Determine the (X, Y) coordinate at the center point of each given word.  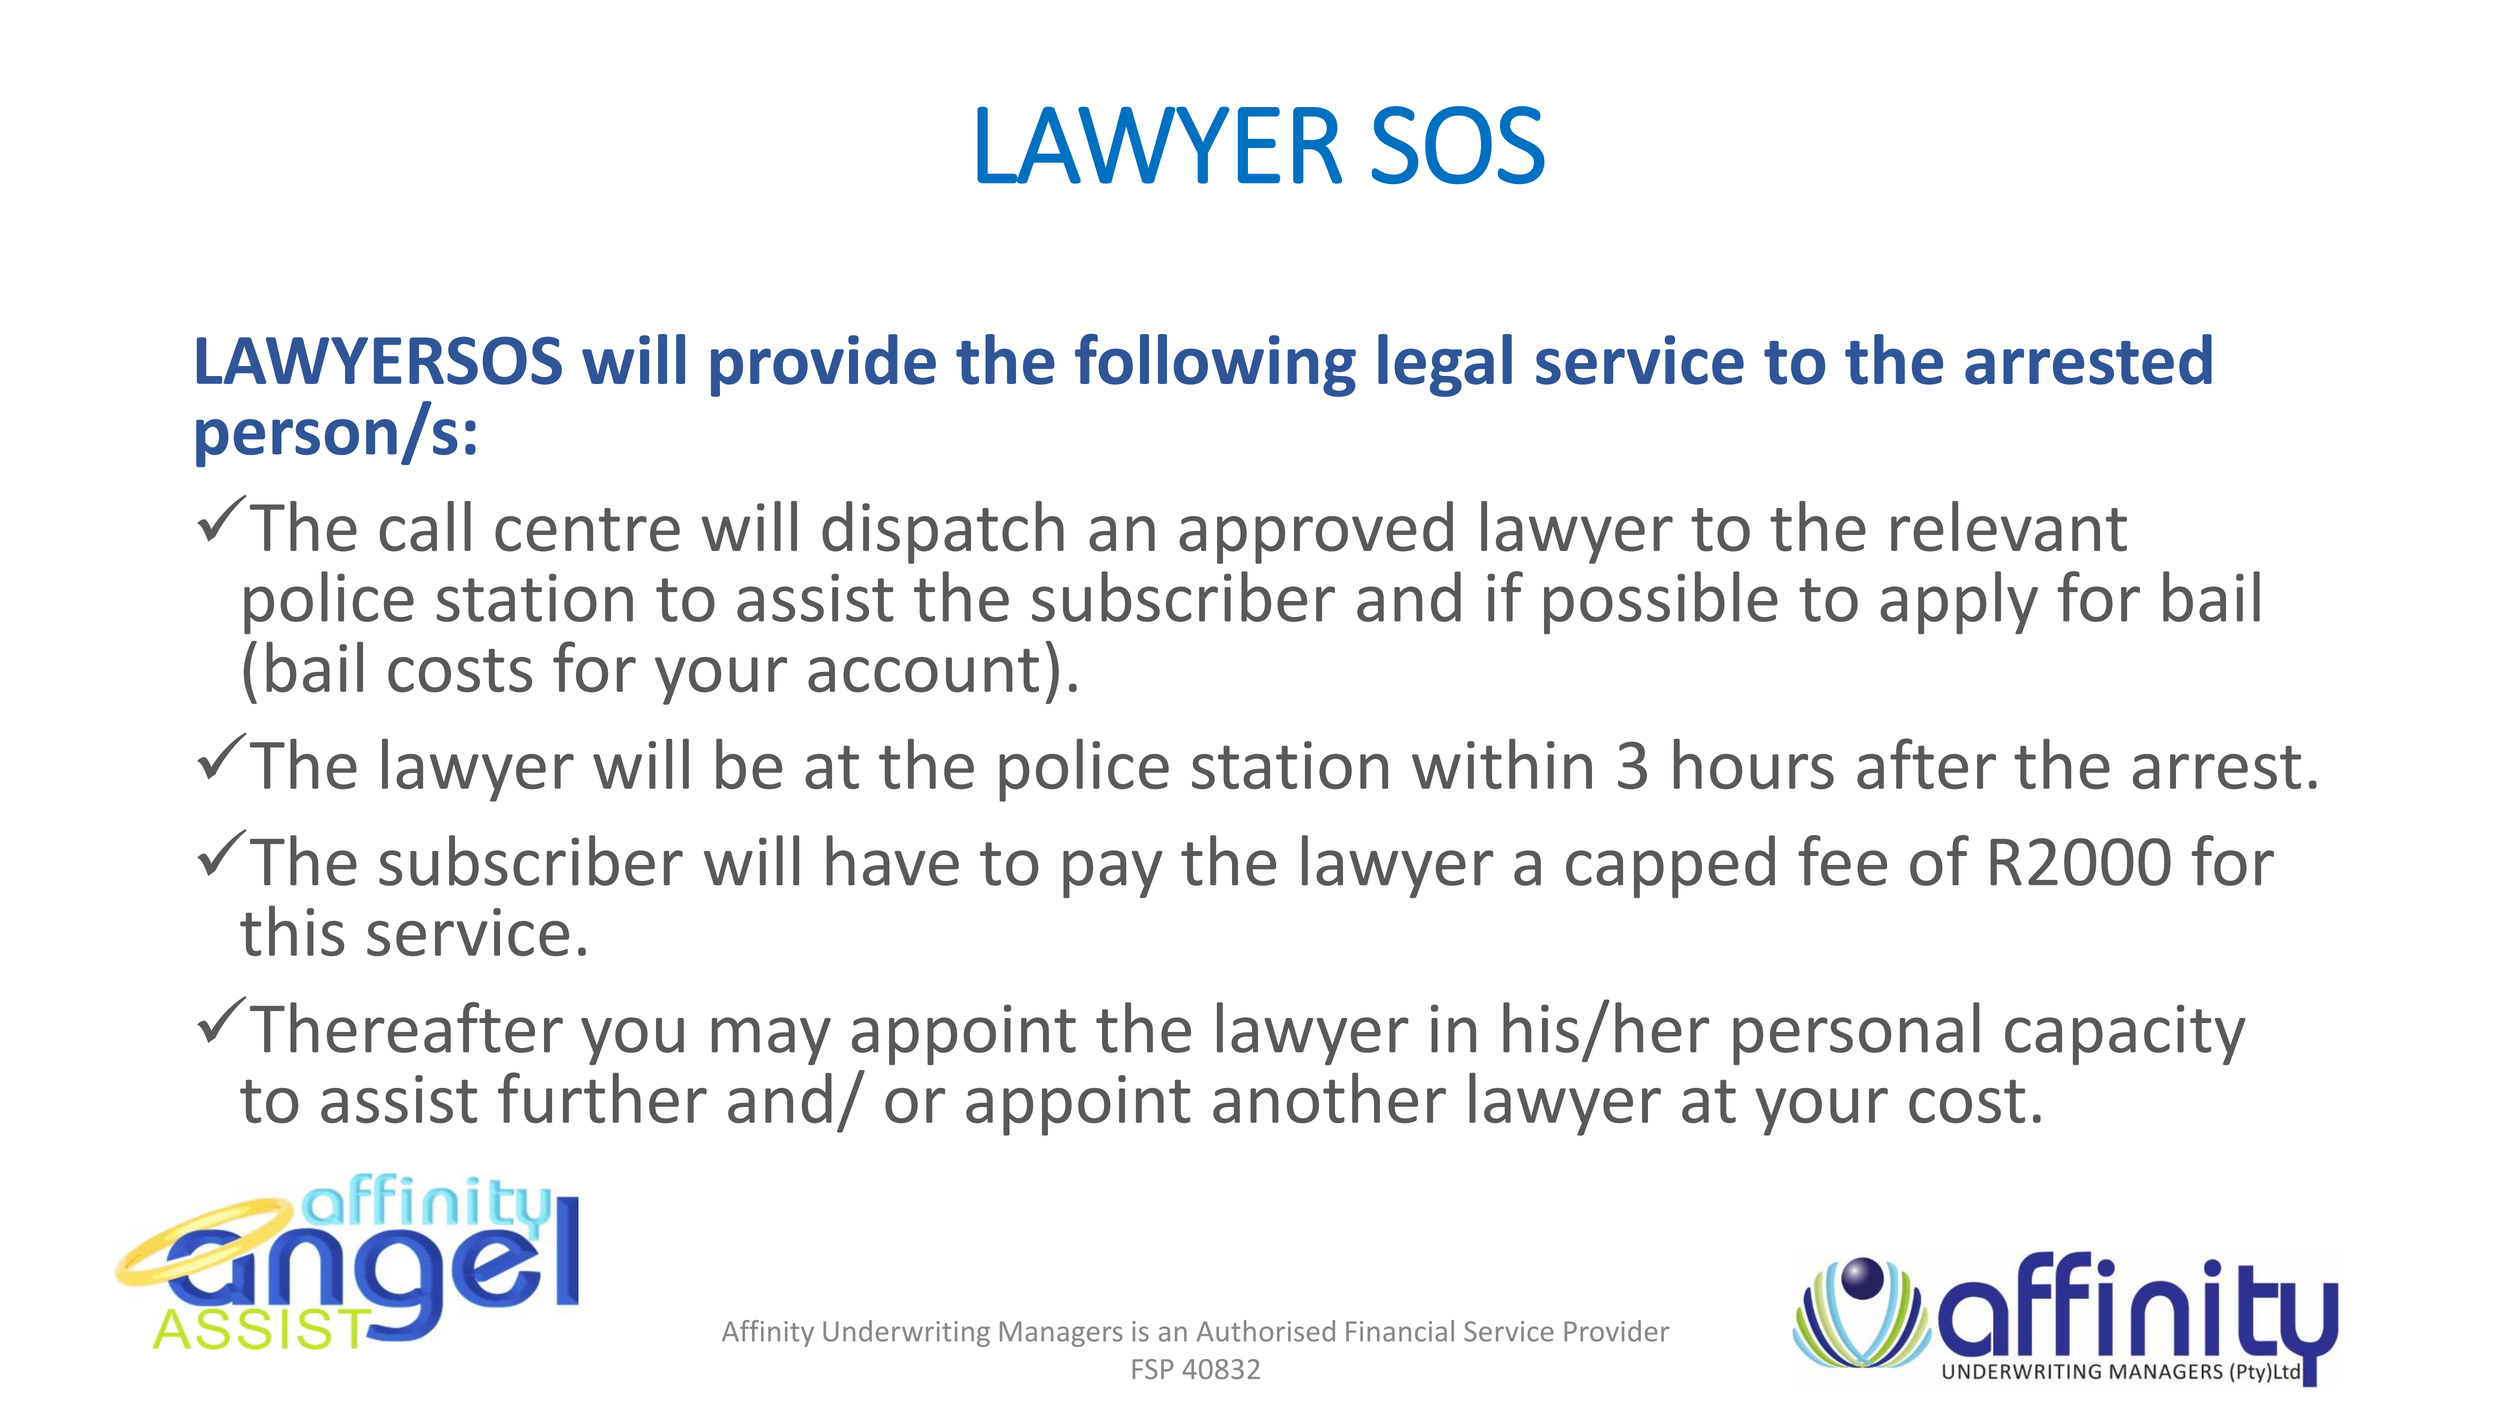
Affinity (768, 1333)
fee (1842, 860)
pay (1113, 874)
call (425, 526)
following (1215, 365)
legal (1445, 365)
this (292, 930)
